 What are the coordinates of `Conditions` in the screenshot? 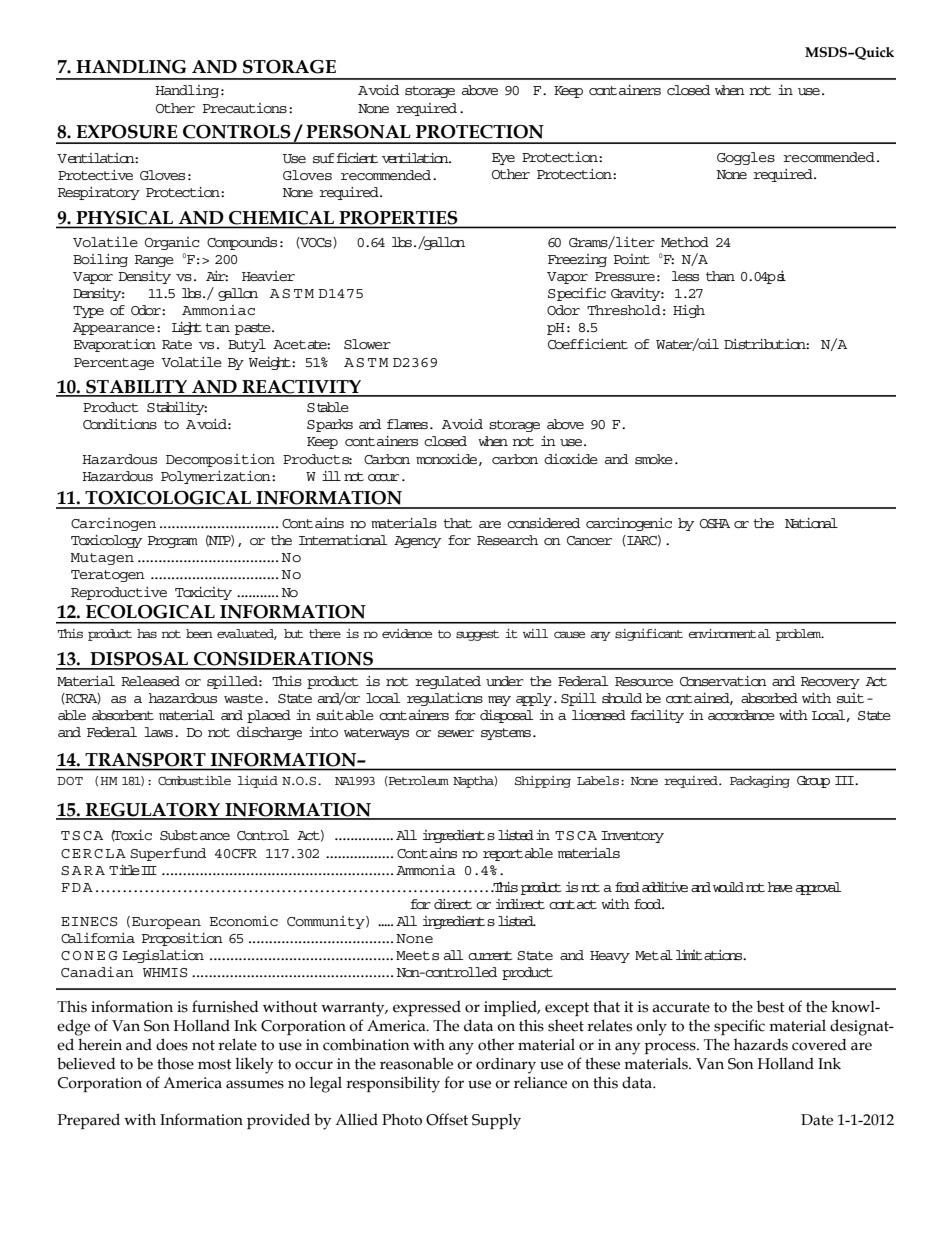 It's located at (120, 424).
